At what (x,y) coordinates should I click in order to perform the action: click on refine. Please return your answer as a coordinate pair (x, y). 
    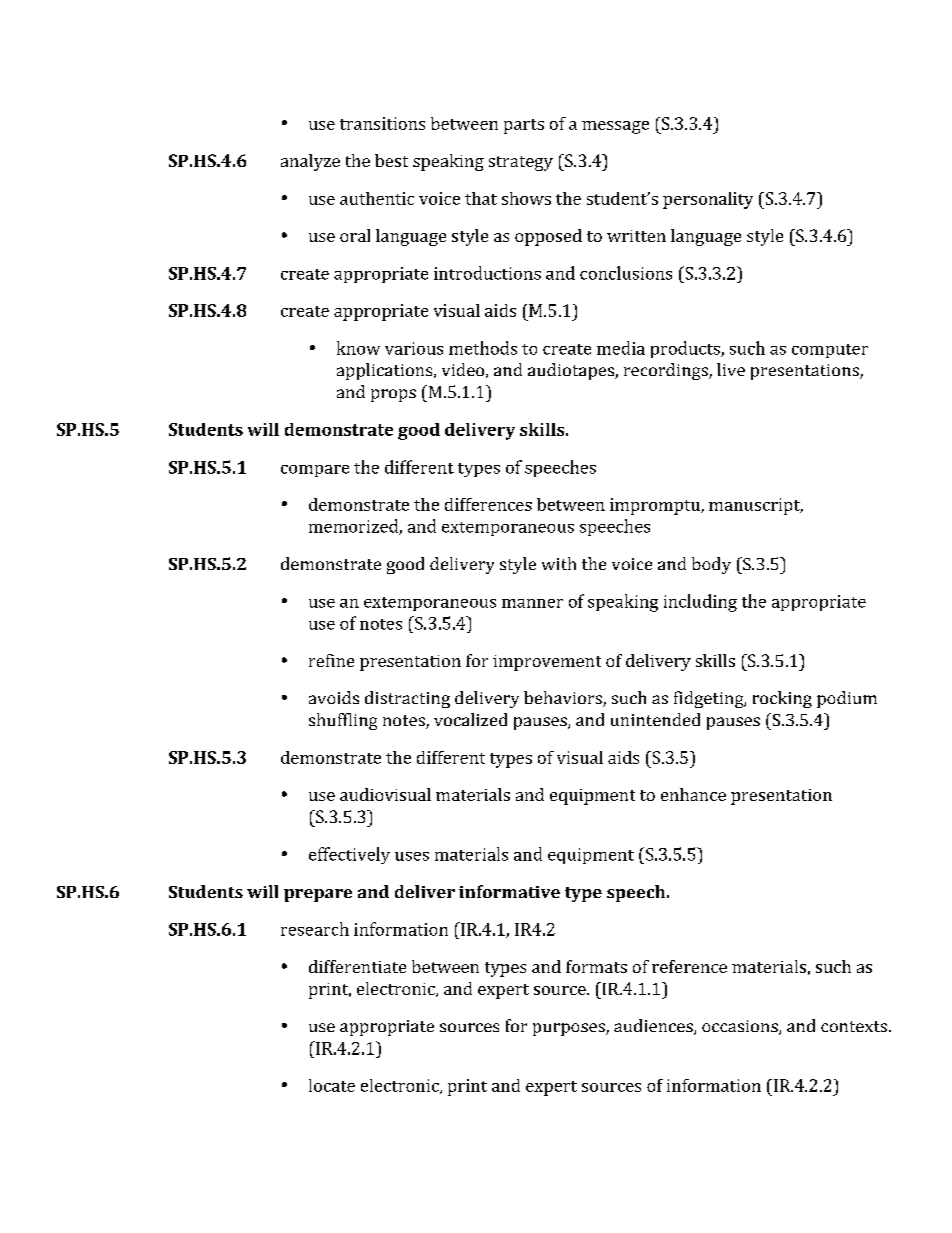
    Looking at the image, I should click on (331, 660).
